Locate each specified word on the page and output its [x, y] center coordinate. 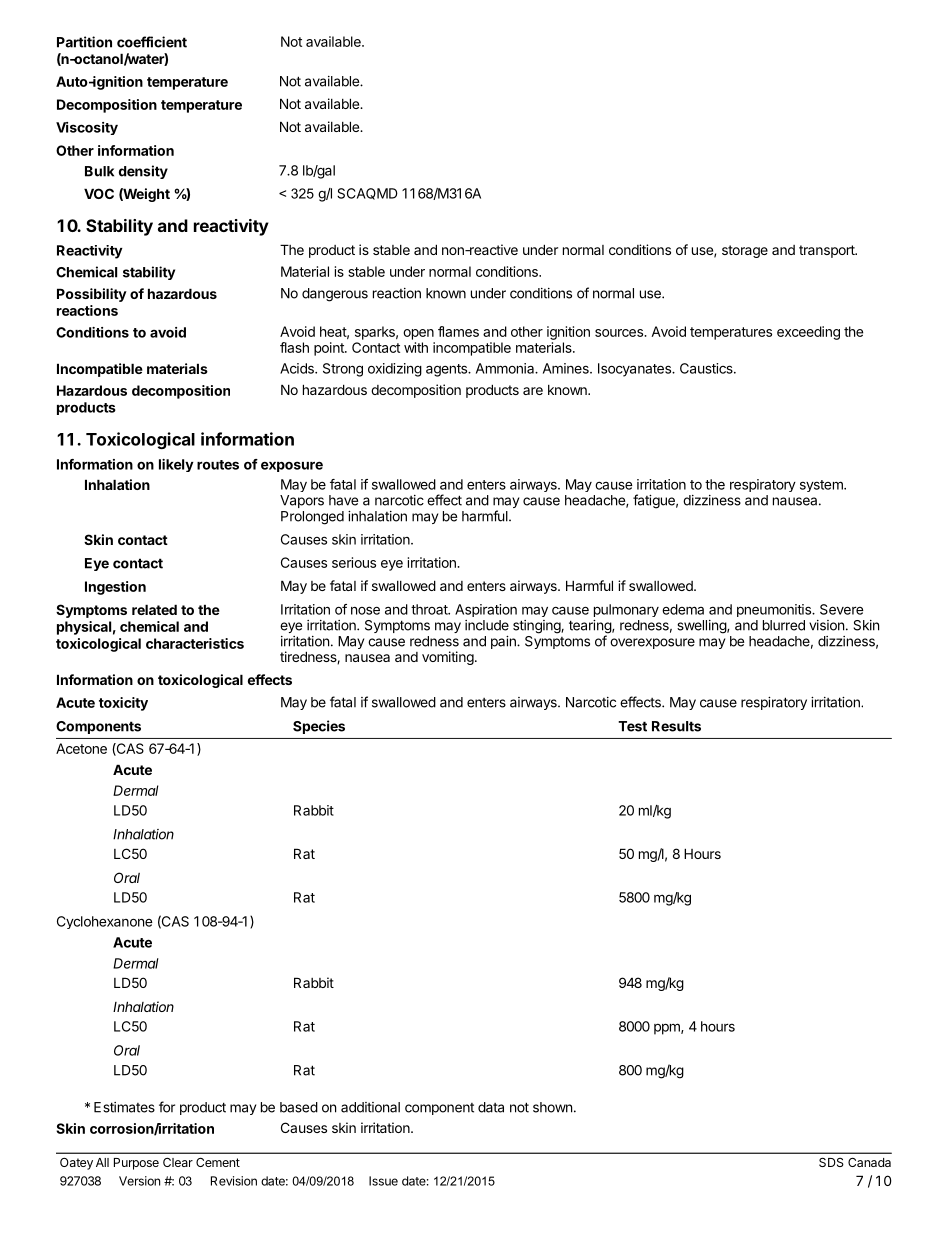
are [533, 391]
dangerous [335, 295]
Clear [178, 1162]
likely [176, 465]
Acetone [81, 748]
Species [319, 727]
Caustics [707, 368]
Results [676, 726]
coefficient [152, 42]
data [491, 1107]
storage [745, 251]
